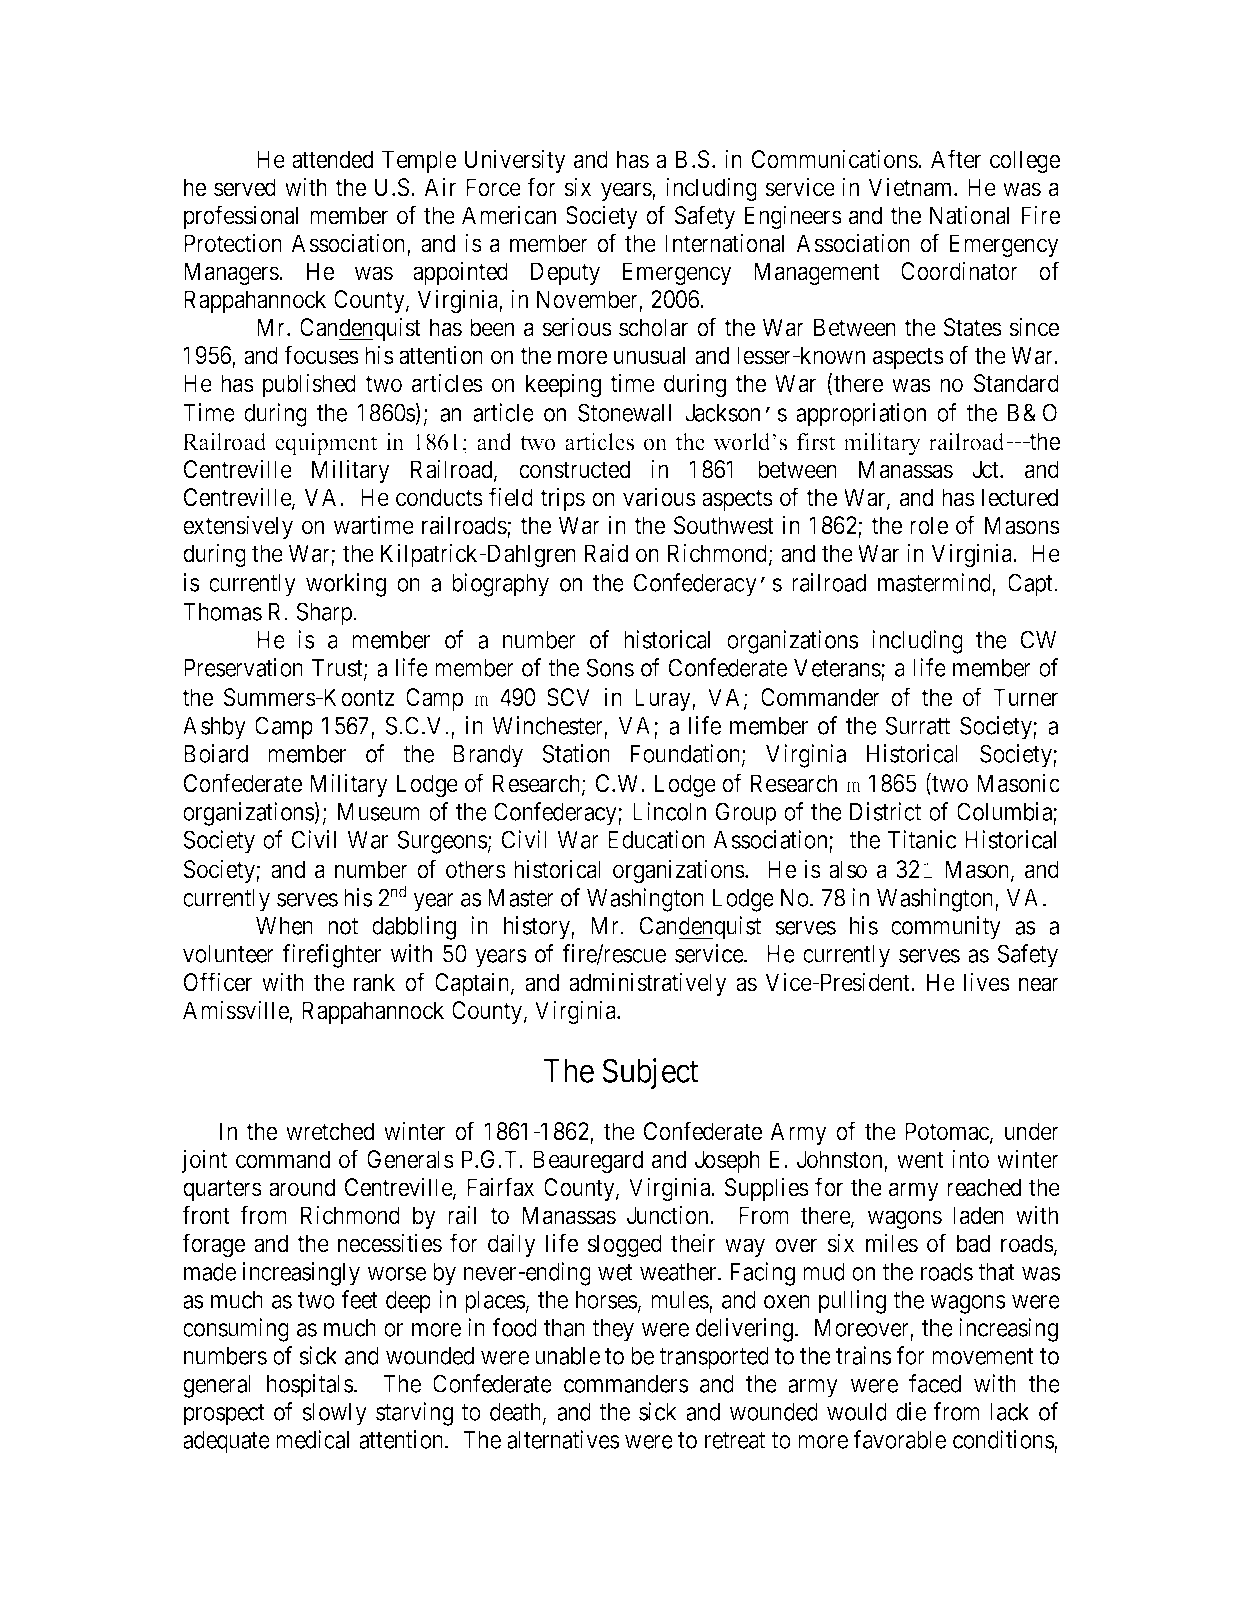 The image size is (1242, 1608). What do you see at coordinates (326, 444) in the document?
I see `equipment` at bounding box center [326, 444].
